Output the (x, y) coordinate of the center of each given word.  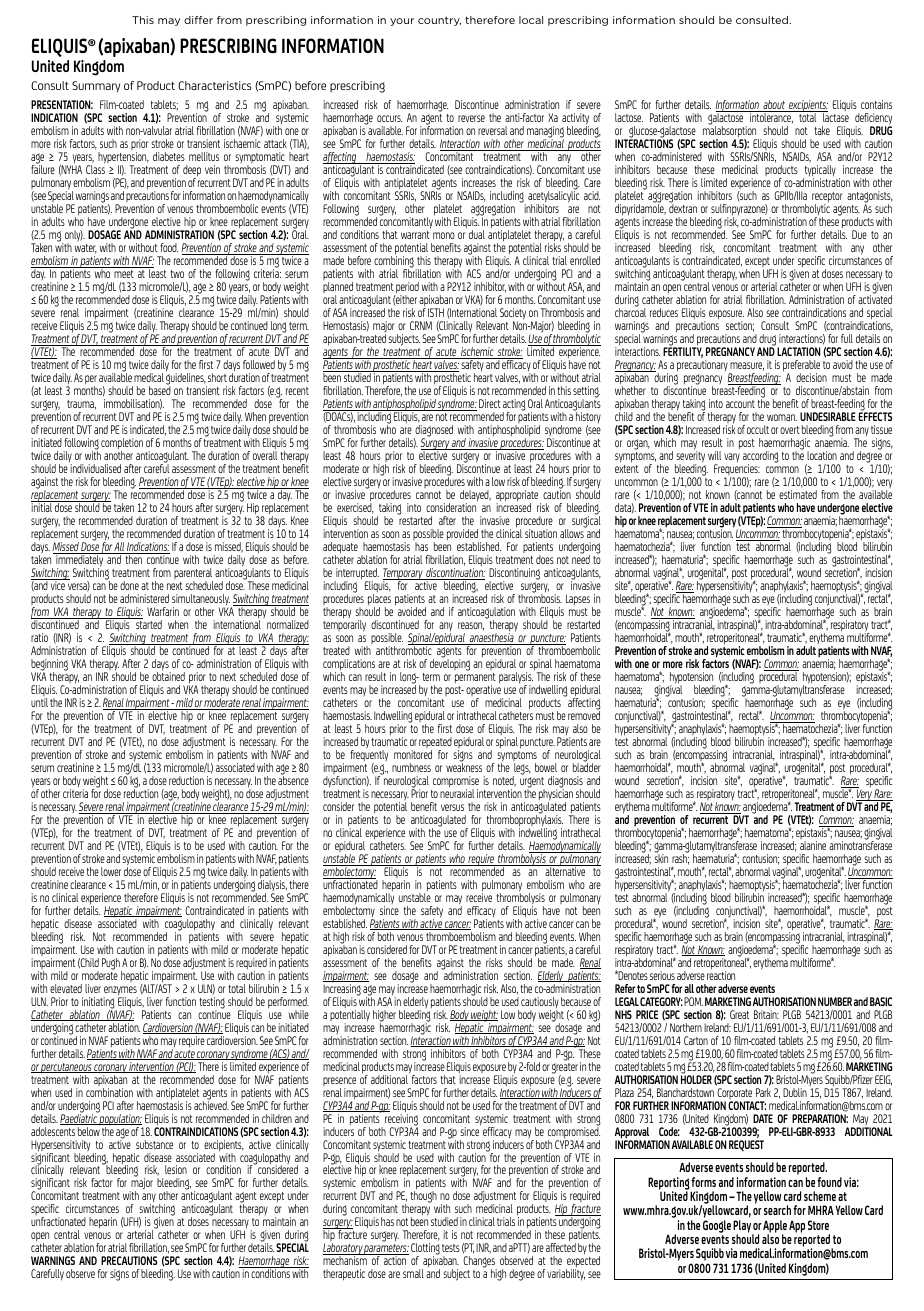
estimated (798, 494)
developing (450, 664)
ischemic (477, 353)
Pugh (112, 965)
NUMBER (835, 1001)
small (413, 1273)
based (160, 389)
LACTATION (798, 351)
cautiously (540, 1004)
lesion (176, 1169)
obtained (168, 675)
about (774, 106)
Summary (96, 87)
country (439, 21)
